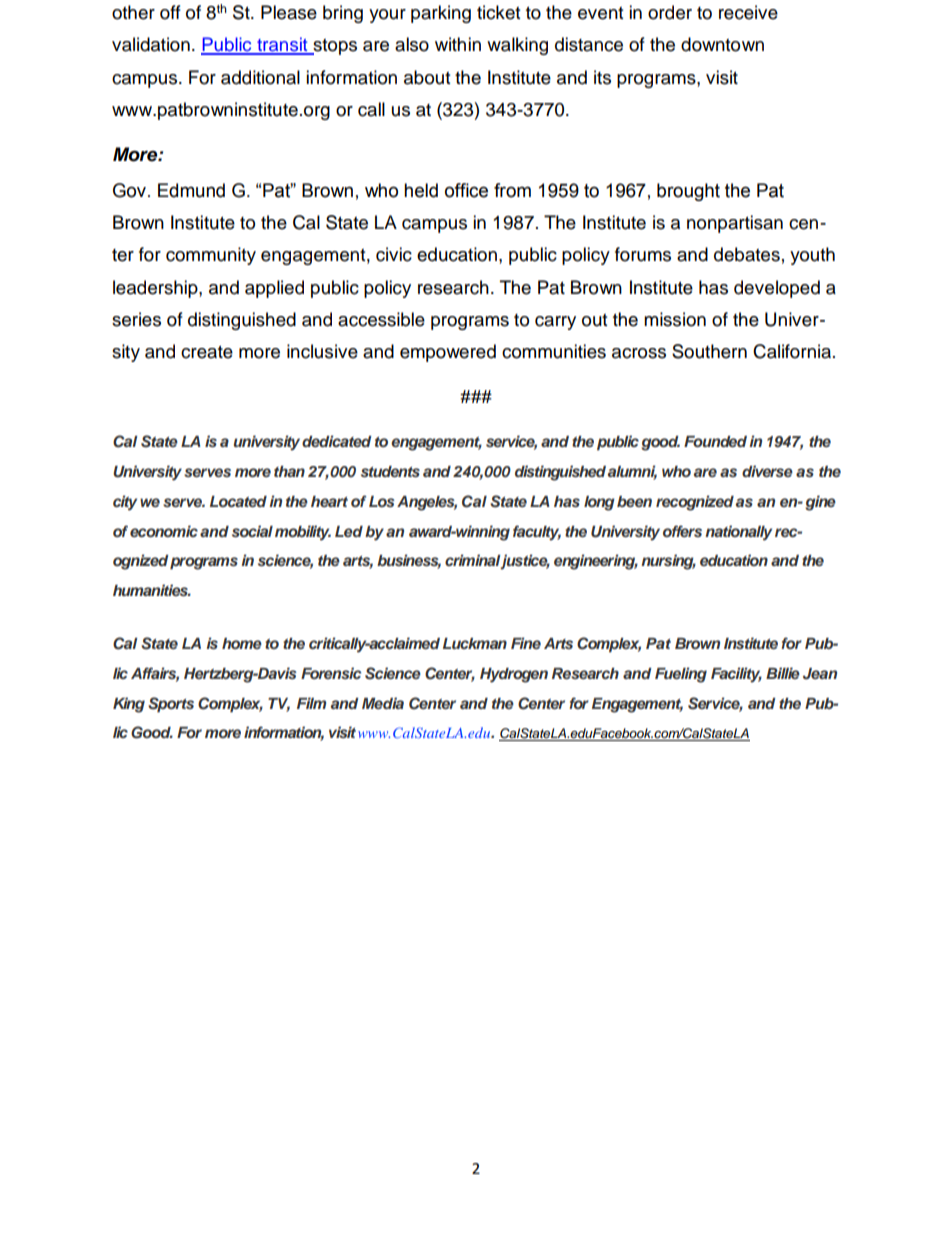 This image has height=1233, width=952. Describe the element at coordinates (171, 705) in the image. I see `Sports` at that location.
